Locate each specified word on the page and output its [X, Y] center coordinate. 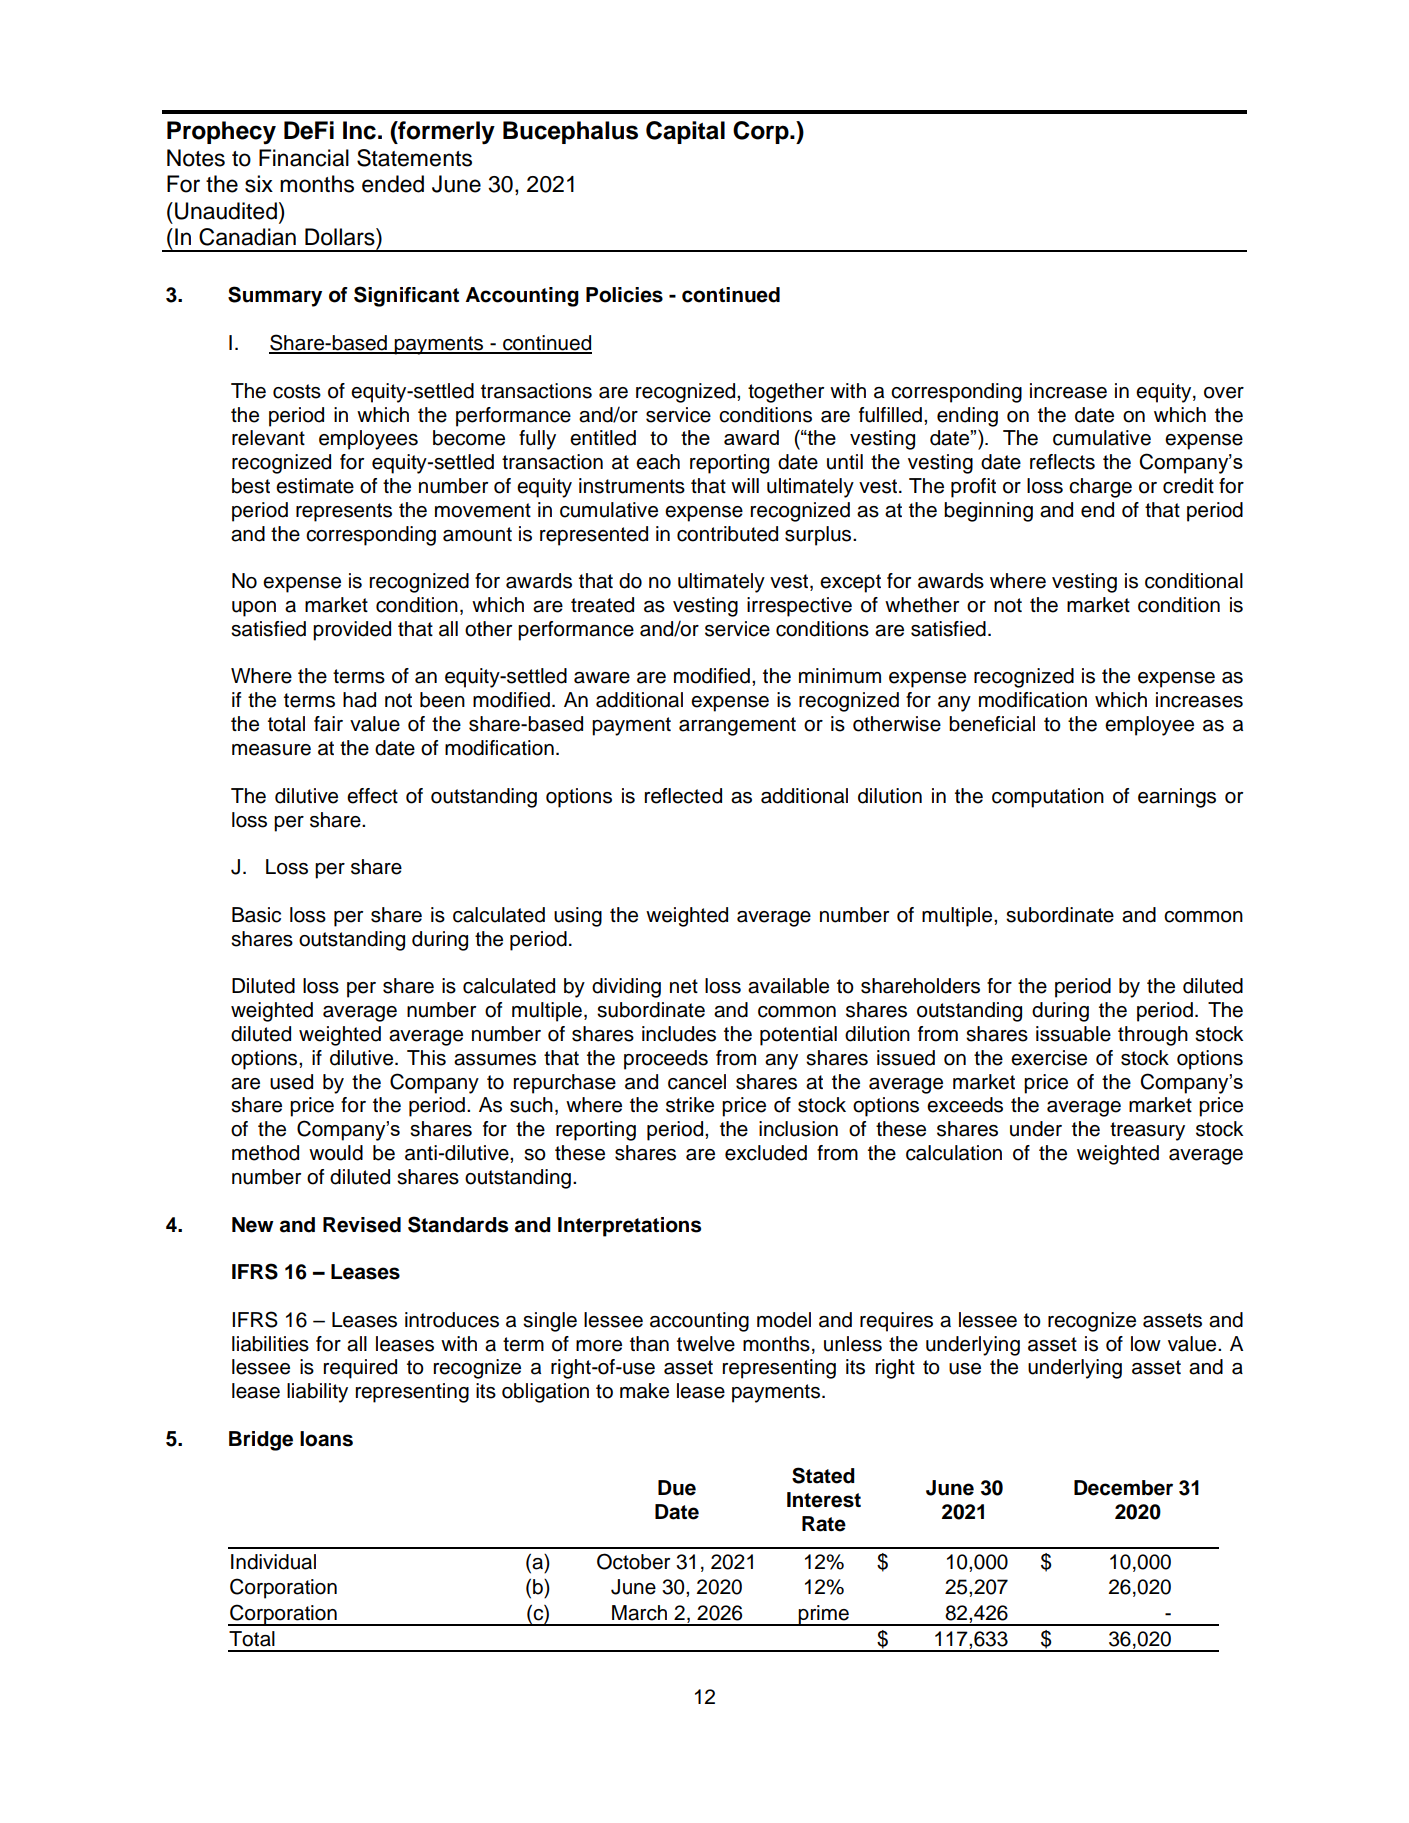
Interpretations [629, 1227]
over [1224, 393]
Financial [304, 158]
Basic [256, 915]
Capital [685, 132]
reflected [683, 796]
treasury [1147, 1131]
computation [1048, 798]
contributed [727, 534]
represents [344, 512]
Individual [273, 1562]
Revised [362, 1225]
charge [1100, 488]
